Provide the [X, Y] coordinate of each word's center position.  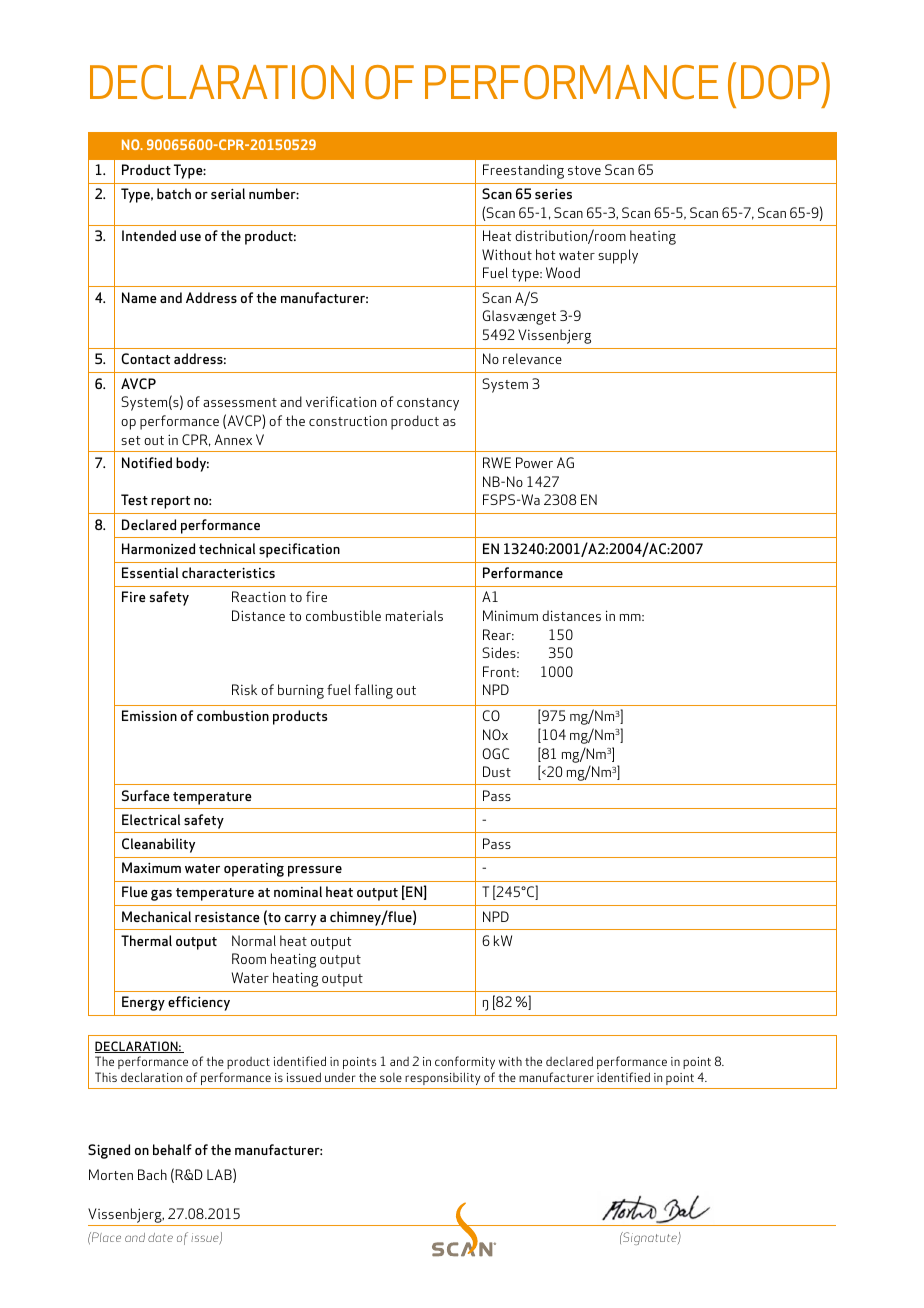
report [170, 502]
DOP [780, 82]
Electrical [151, 819]
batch [174, 193]
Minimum [510, 615]
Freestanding [523, 171]
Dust [497, 771]
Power [534, 462]
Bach [152, 1174]
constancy [428, 404]
